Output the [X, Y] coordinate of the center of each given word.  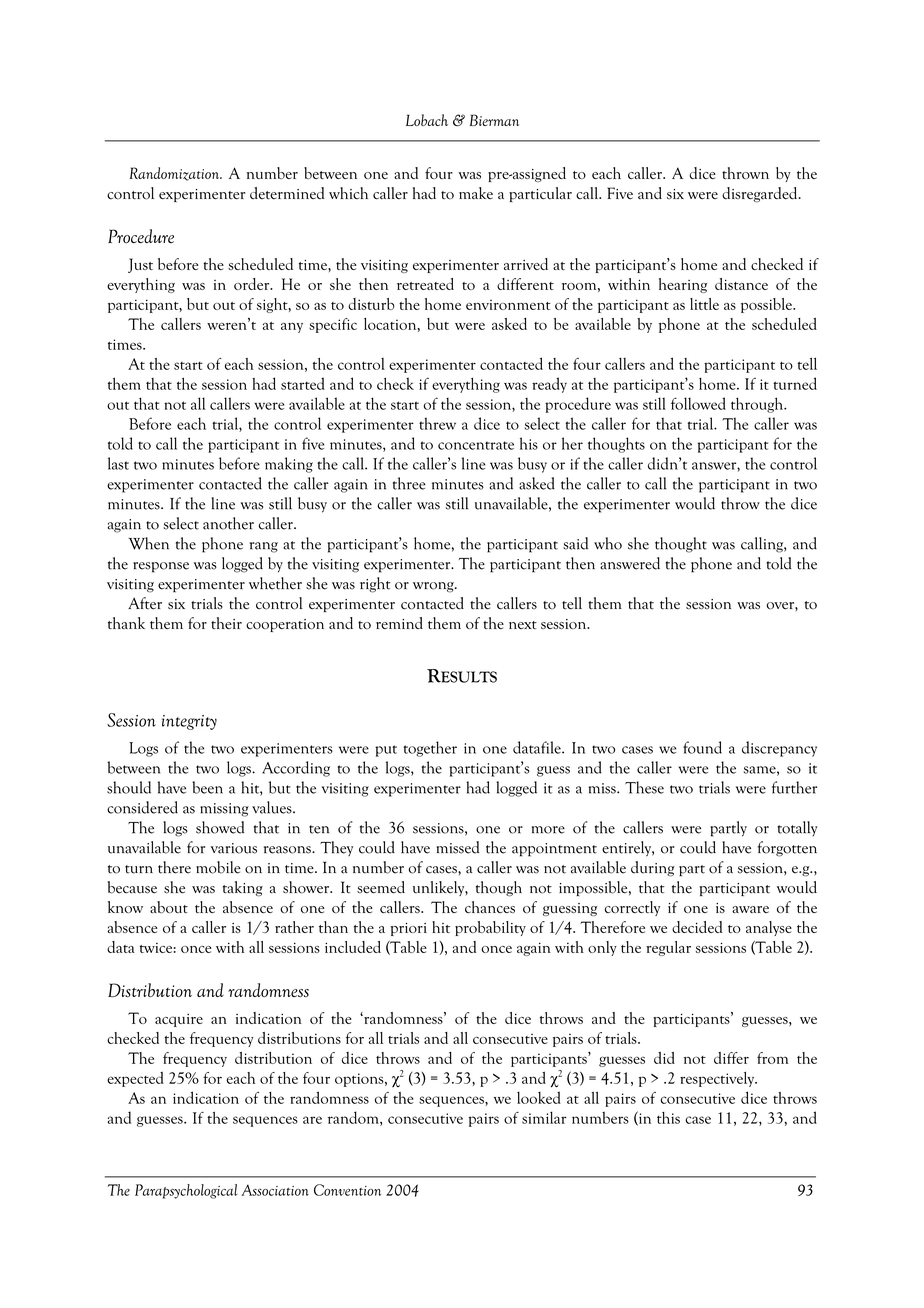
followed [698, 403]
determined [287, 193]
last [118, 463]
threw [437, 423]
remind [399, 623]
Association [275, 1190]
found [702, 747]
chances [490, 907]
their [226, 623]
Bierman [494, 120]
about [169, 907]
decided [697, 927]
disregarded [761, 194]
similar [544, 1117]
